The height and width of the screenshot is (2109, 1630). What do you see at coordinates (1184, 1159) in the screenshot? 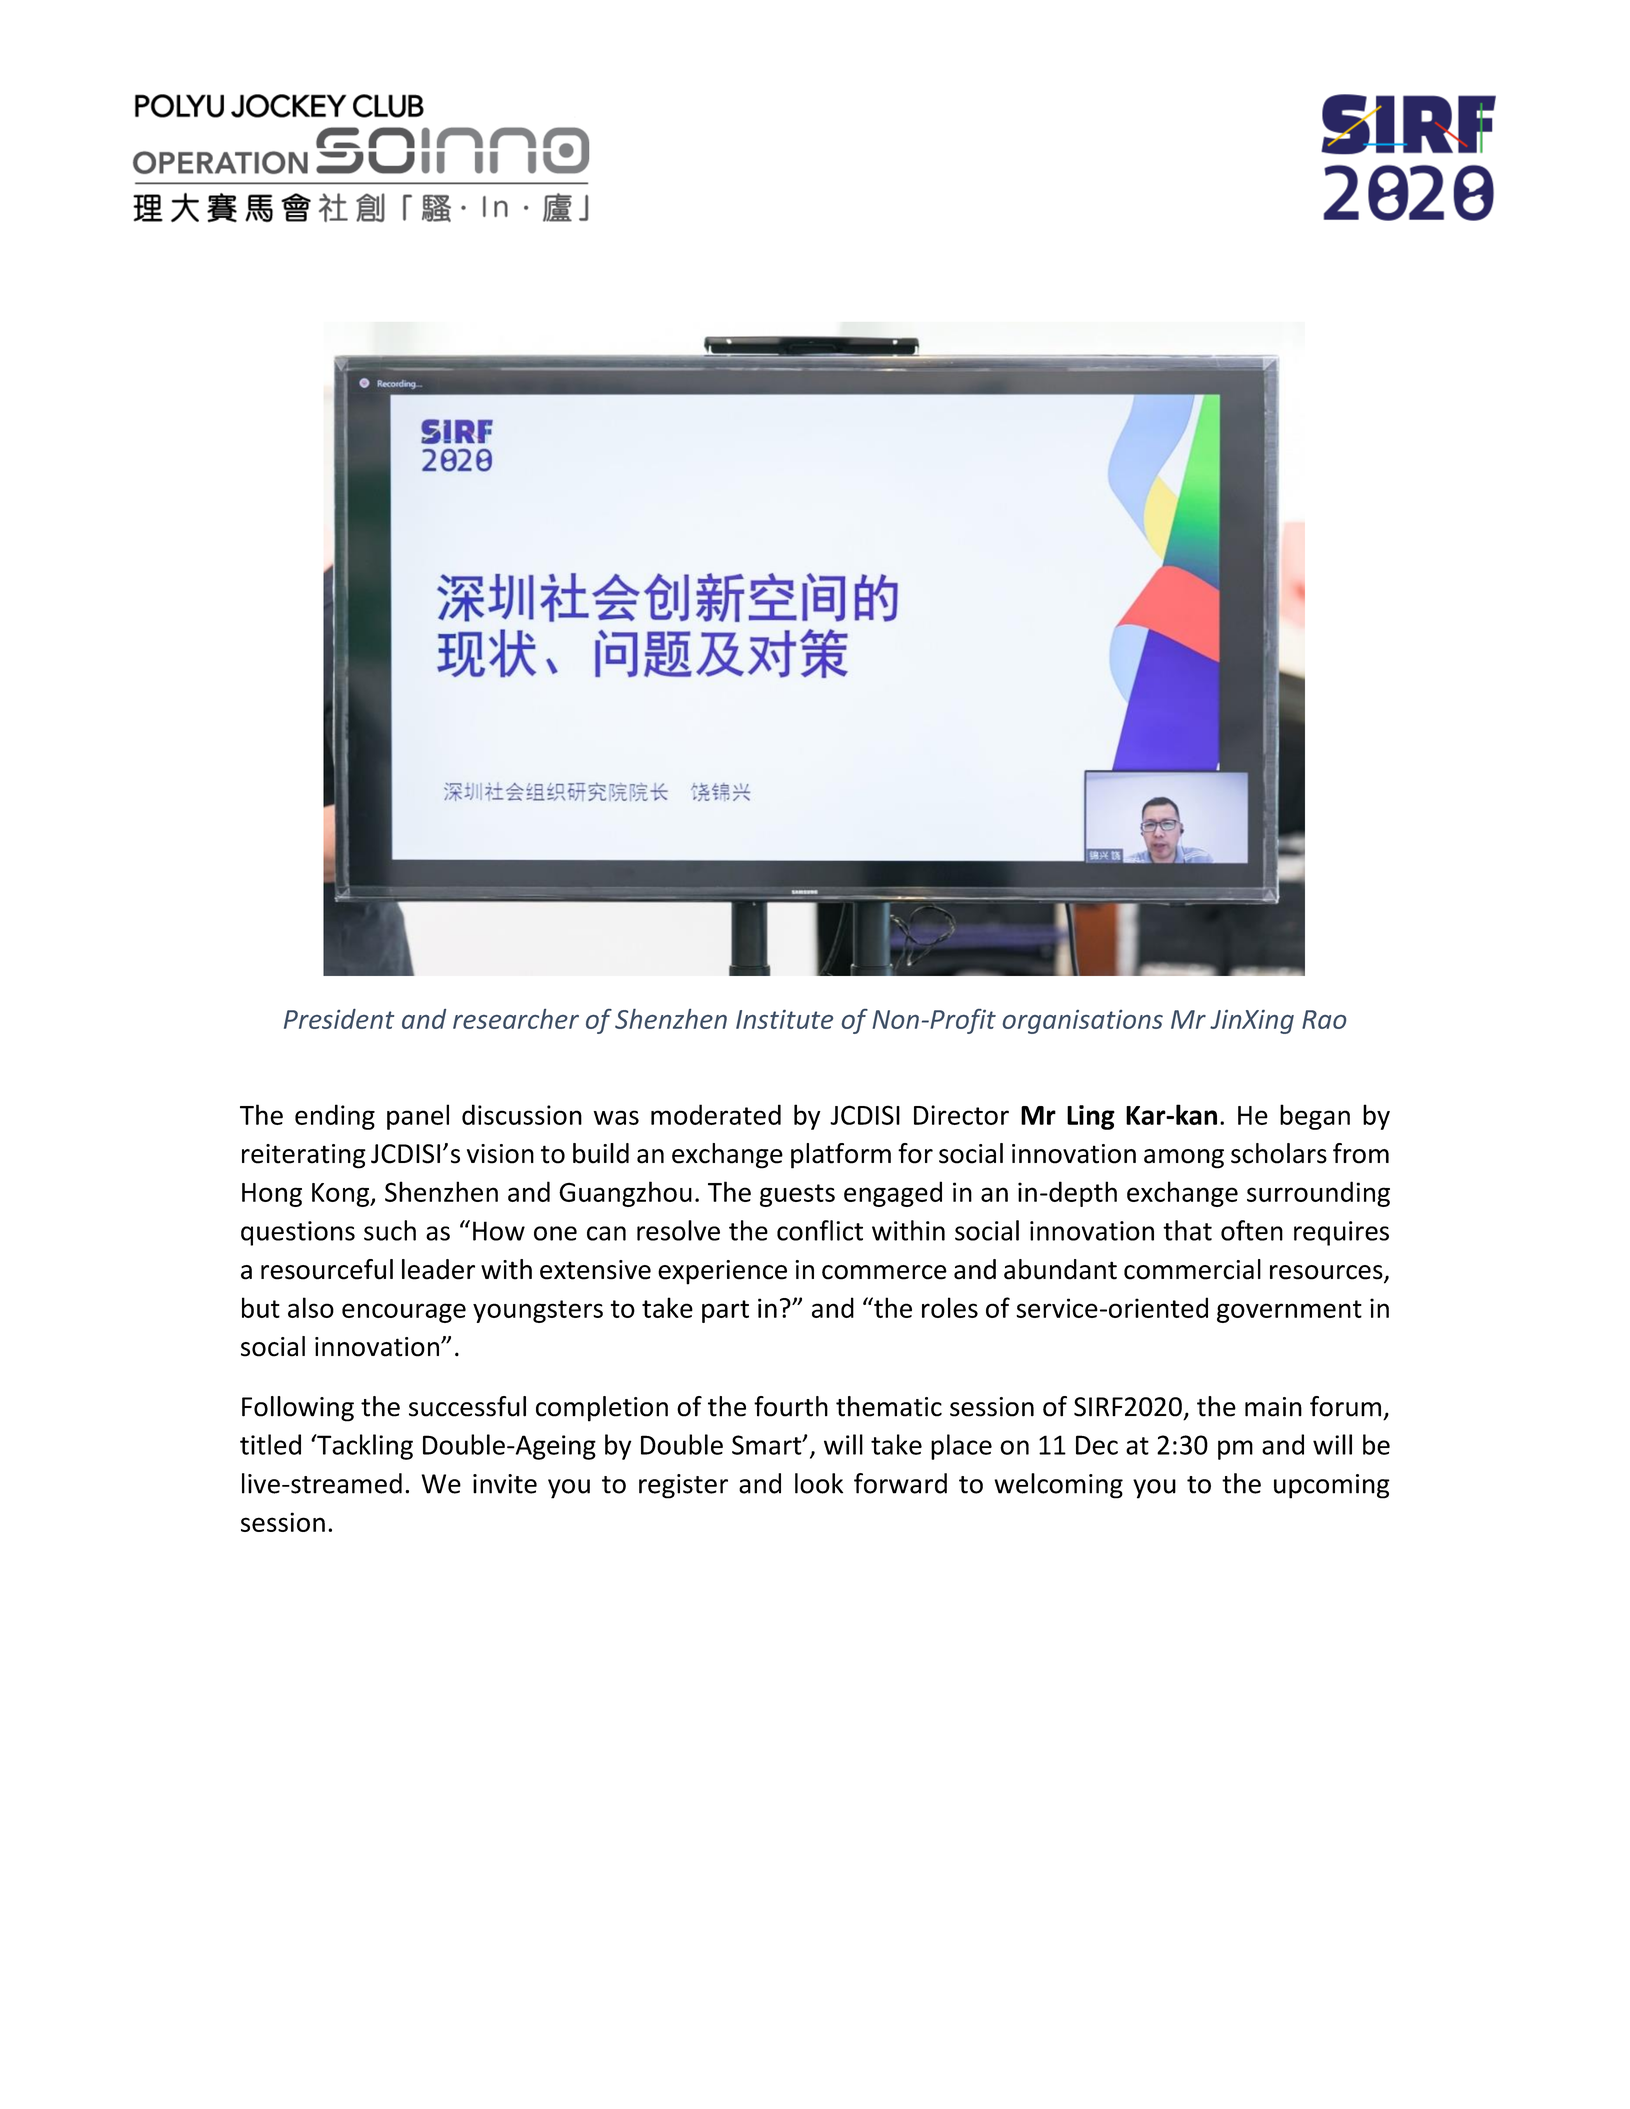
I see `among` at bounding box center [1184, 1159].
